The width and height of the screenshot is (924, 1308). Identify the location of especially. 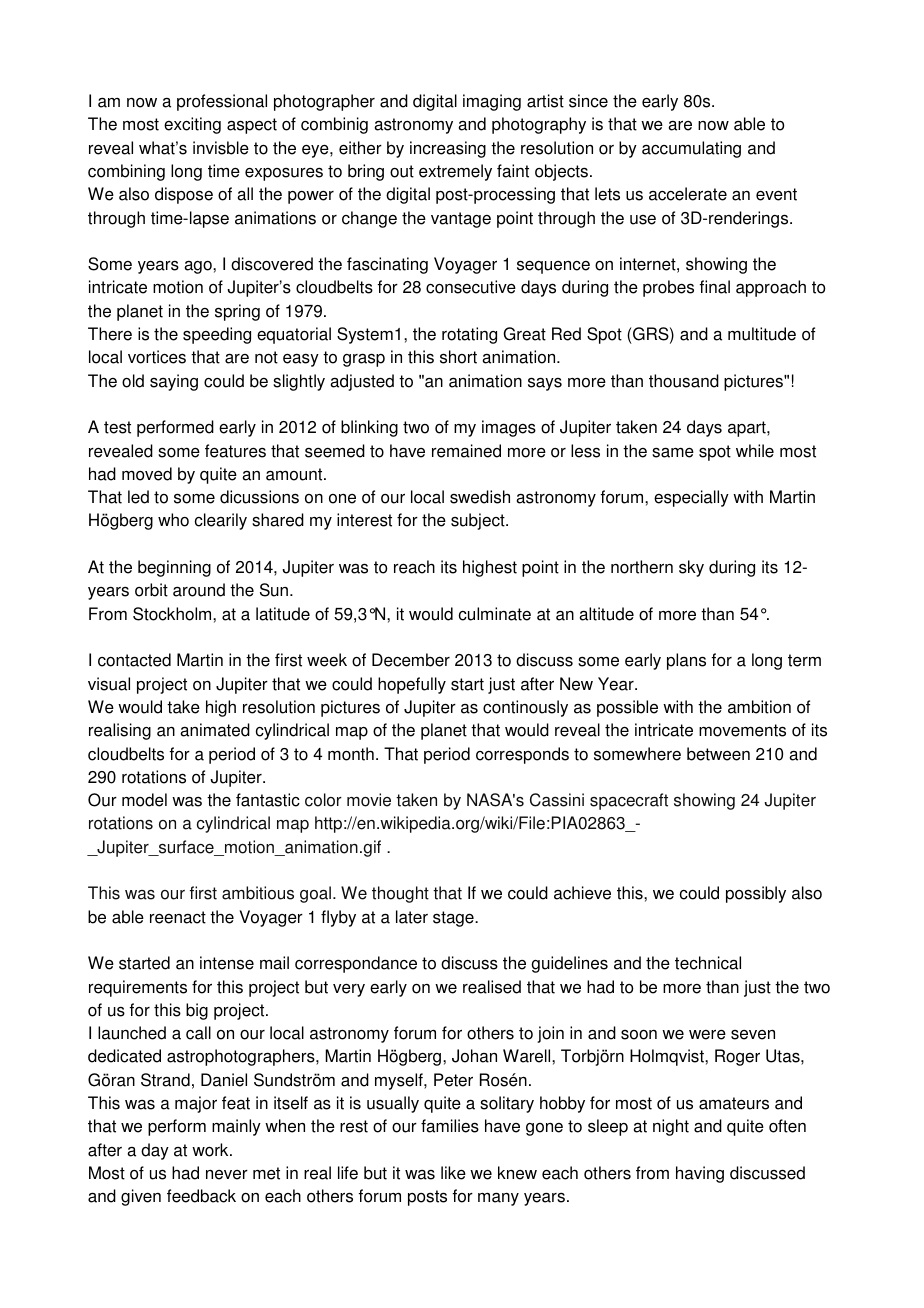
(691, 498).
